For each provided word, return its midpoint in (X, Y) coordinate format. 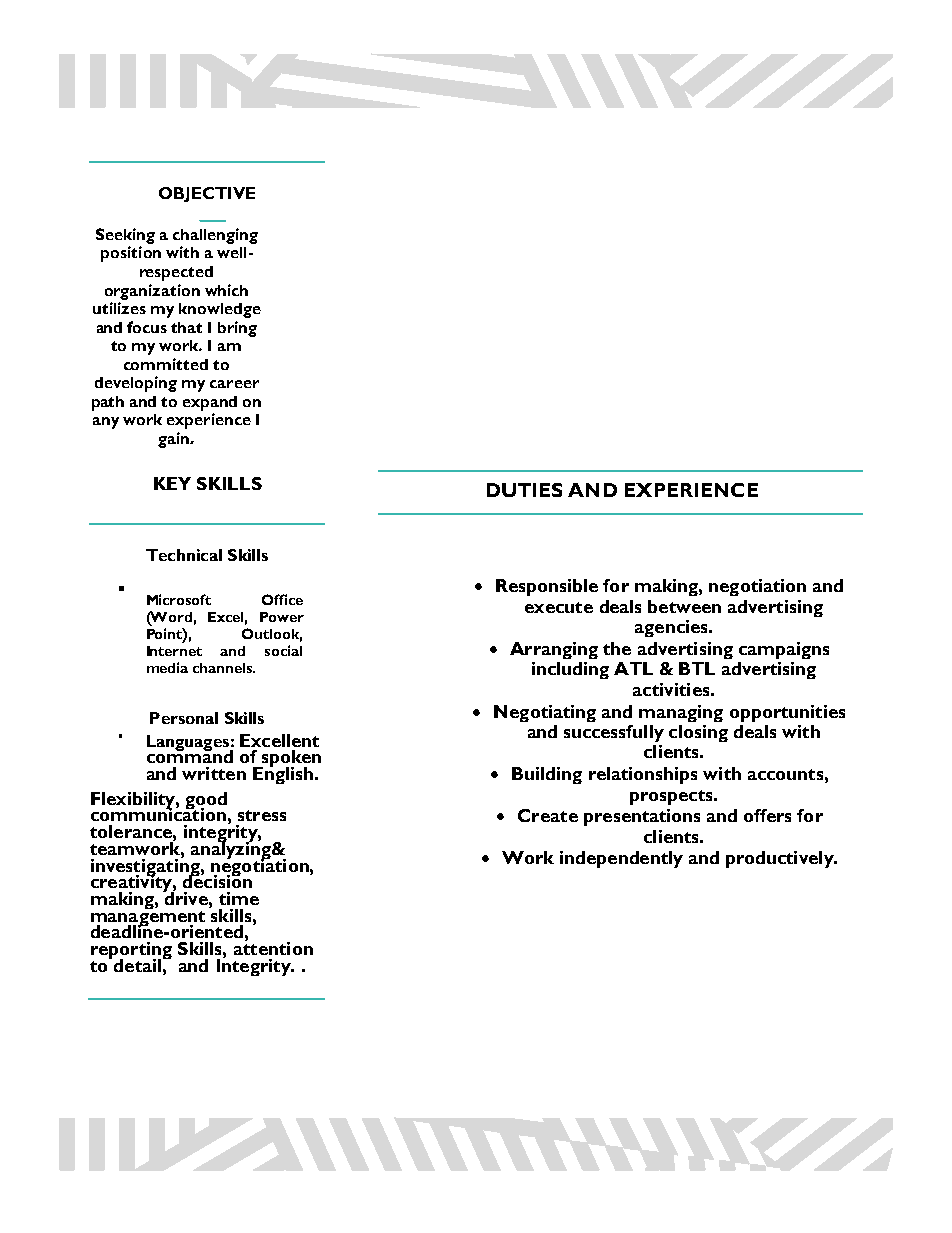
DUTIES (524, 490)
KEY (172, 483)
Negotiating (545, 713)
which (226, 290)
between (684, 606)
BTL (697, 668)
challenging (215, 236)
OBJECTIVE (207, 194)
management (148, 918)
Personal (184, 718)
